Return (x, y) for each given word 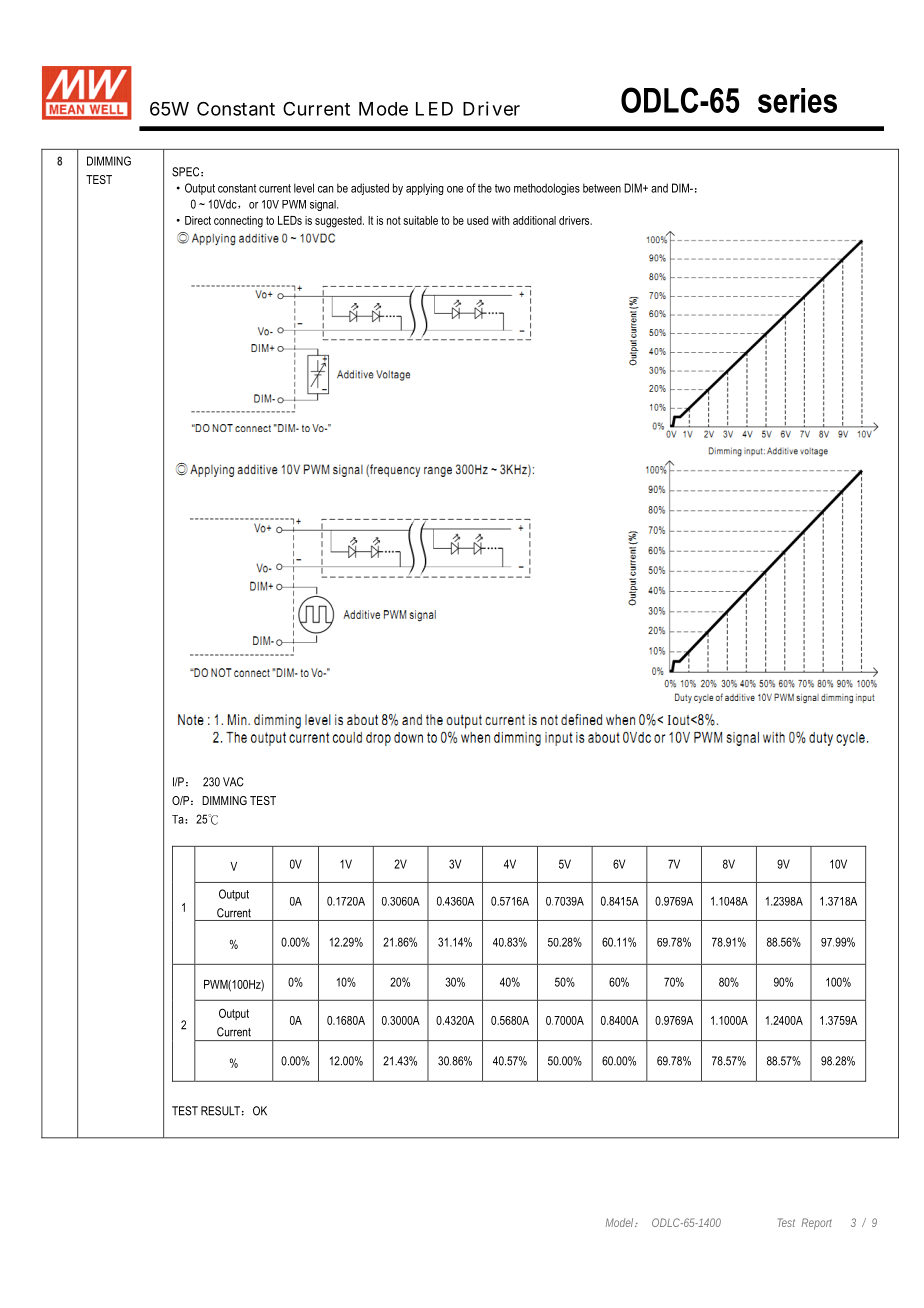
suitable (420, 220)
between (602, 188)
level (304, 188)
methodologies (547, 189)
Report (817, 1224)
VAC (233, 782)
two (503, 188)
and (659, 188)
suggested (339, 222)
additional (534, 220)
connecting (238, 222)
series (797, 100)
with (500, 220)
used (477, 220)
